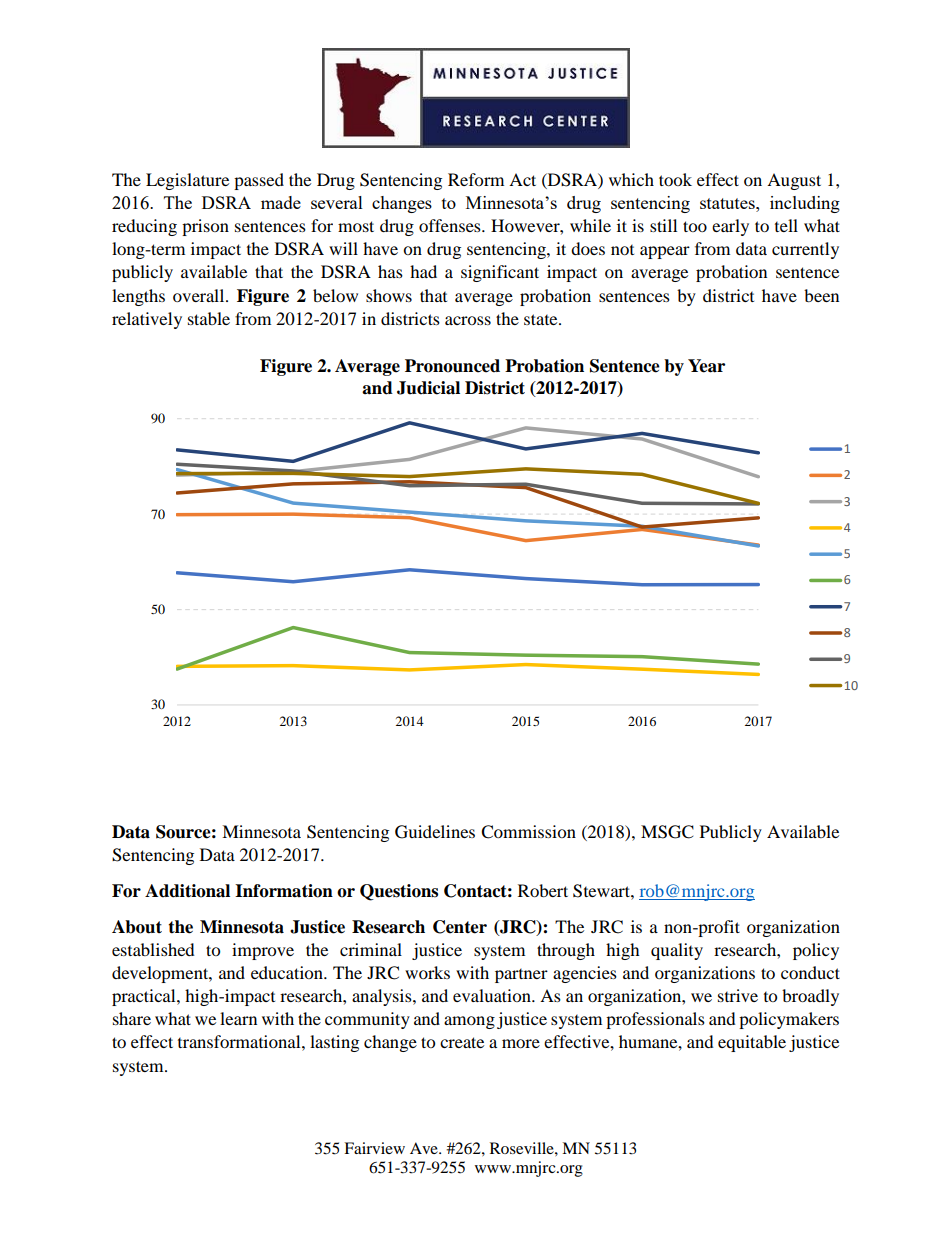 This image has height=1233, width=952. Describe the element at coordinates (528, 832) in the image. I see `Commission` at that location.
